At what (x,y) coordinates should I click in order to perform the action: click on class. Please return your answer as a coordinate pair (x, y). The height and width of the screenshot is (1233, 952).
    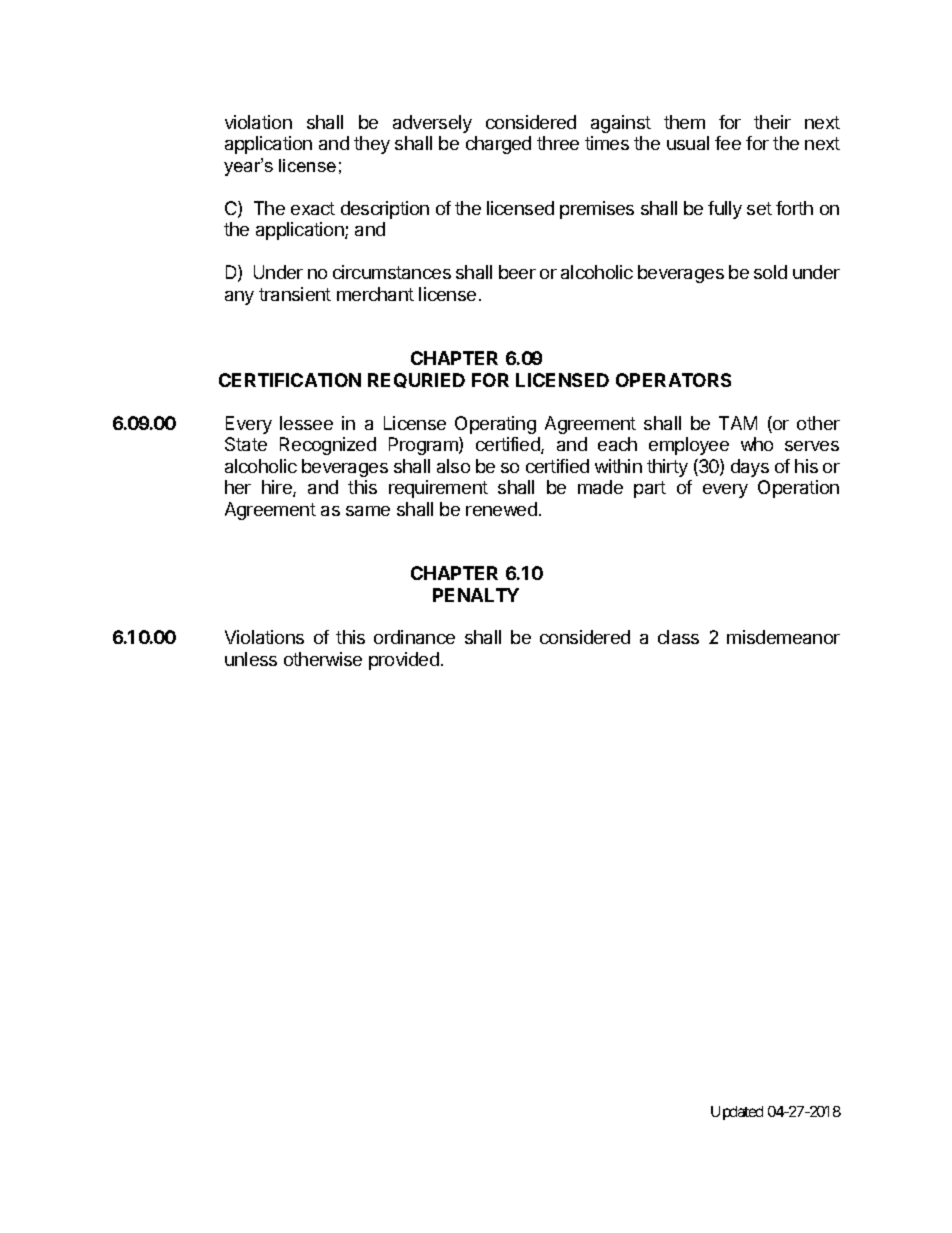
    Looking at the image, I should click on (678, 637).
